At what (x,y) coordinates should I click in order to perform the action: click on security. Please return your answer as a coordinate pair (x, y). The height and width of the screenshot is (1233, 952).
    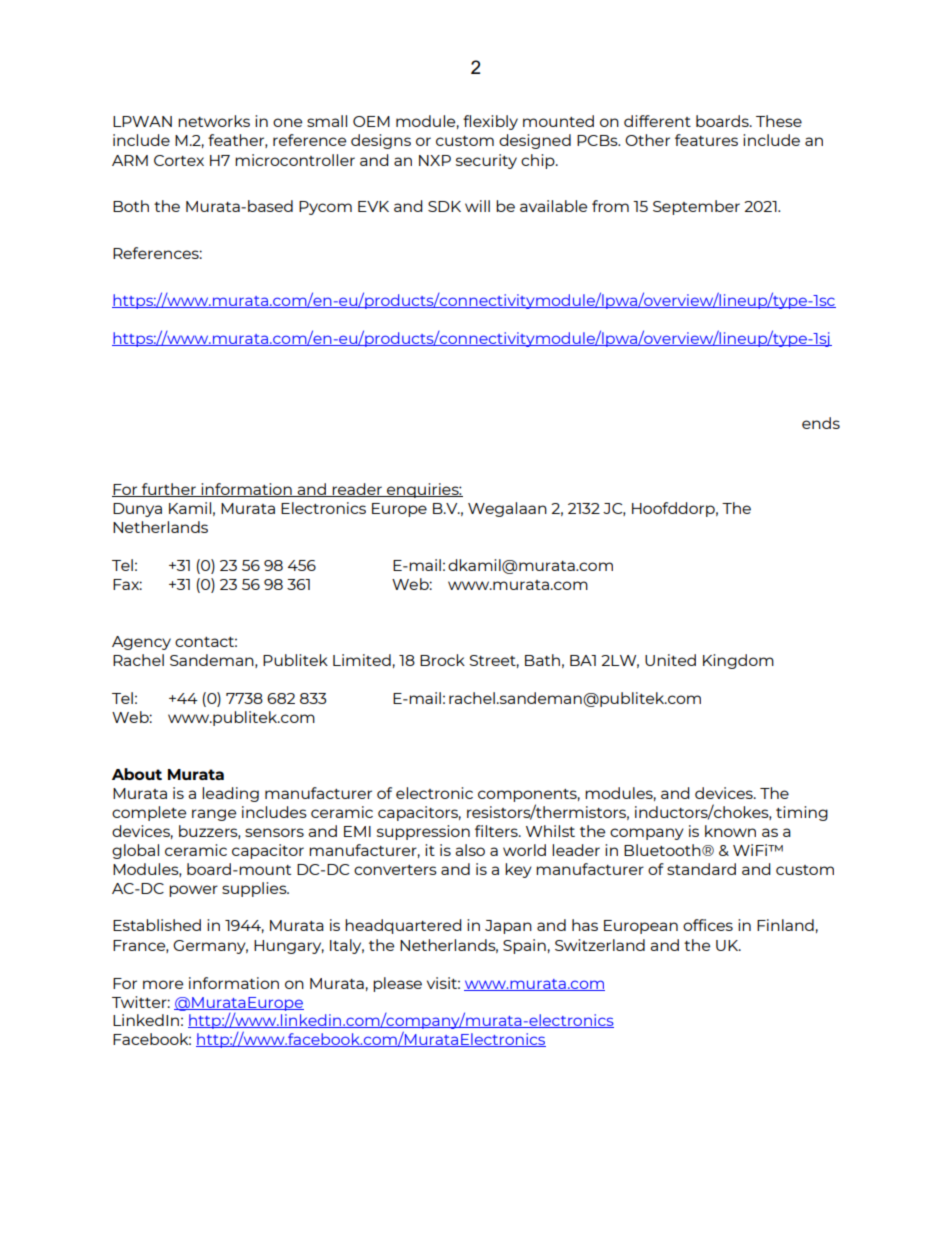
    Looking at the image, I should click on (486, 161).
